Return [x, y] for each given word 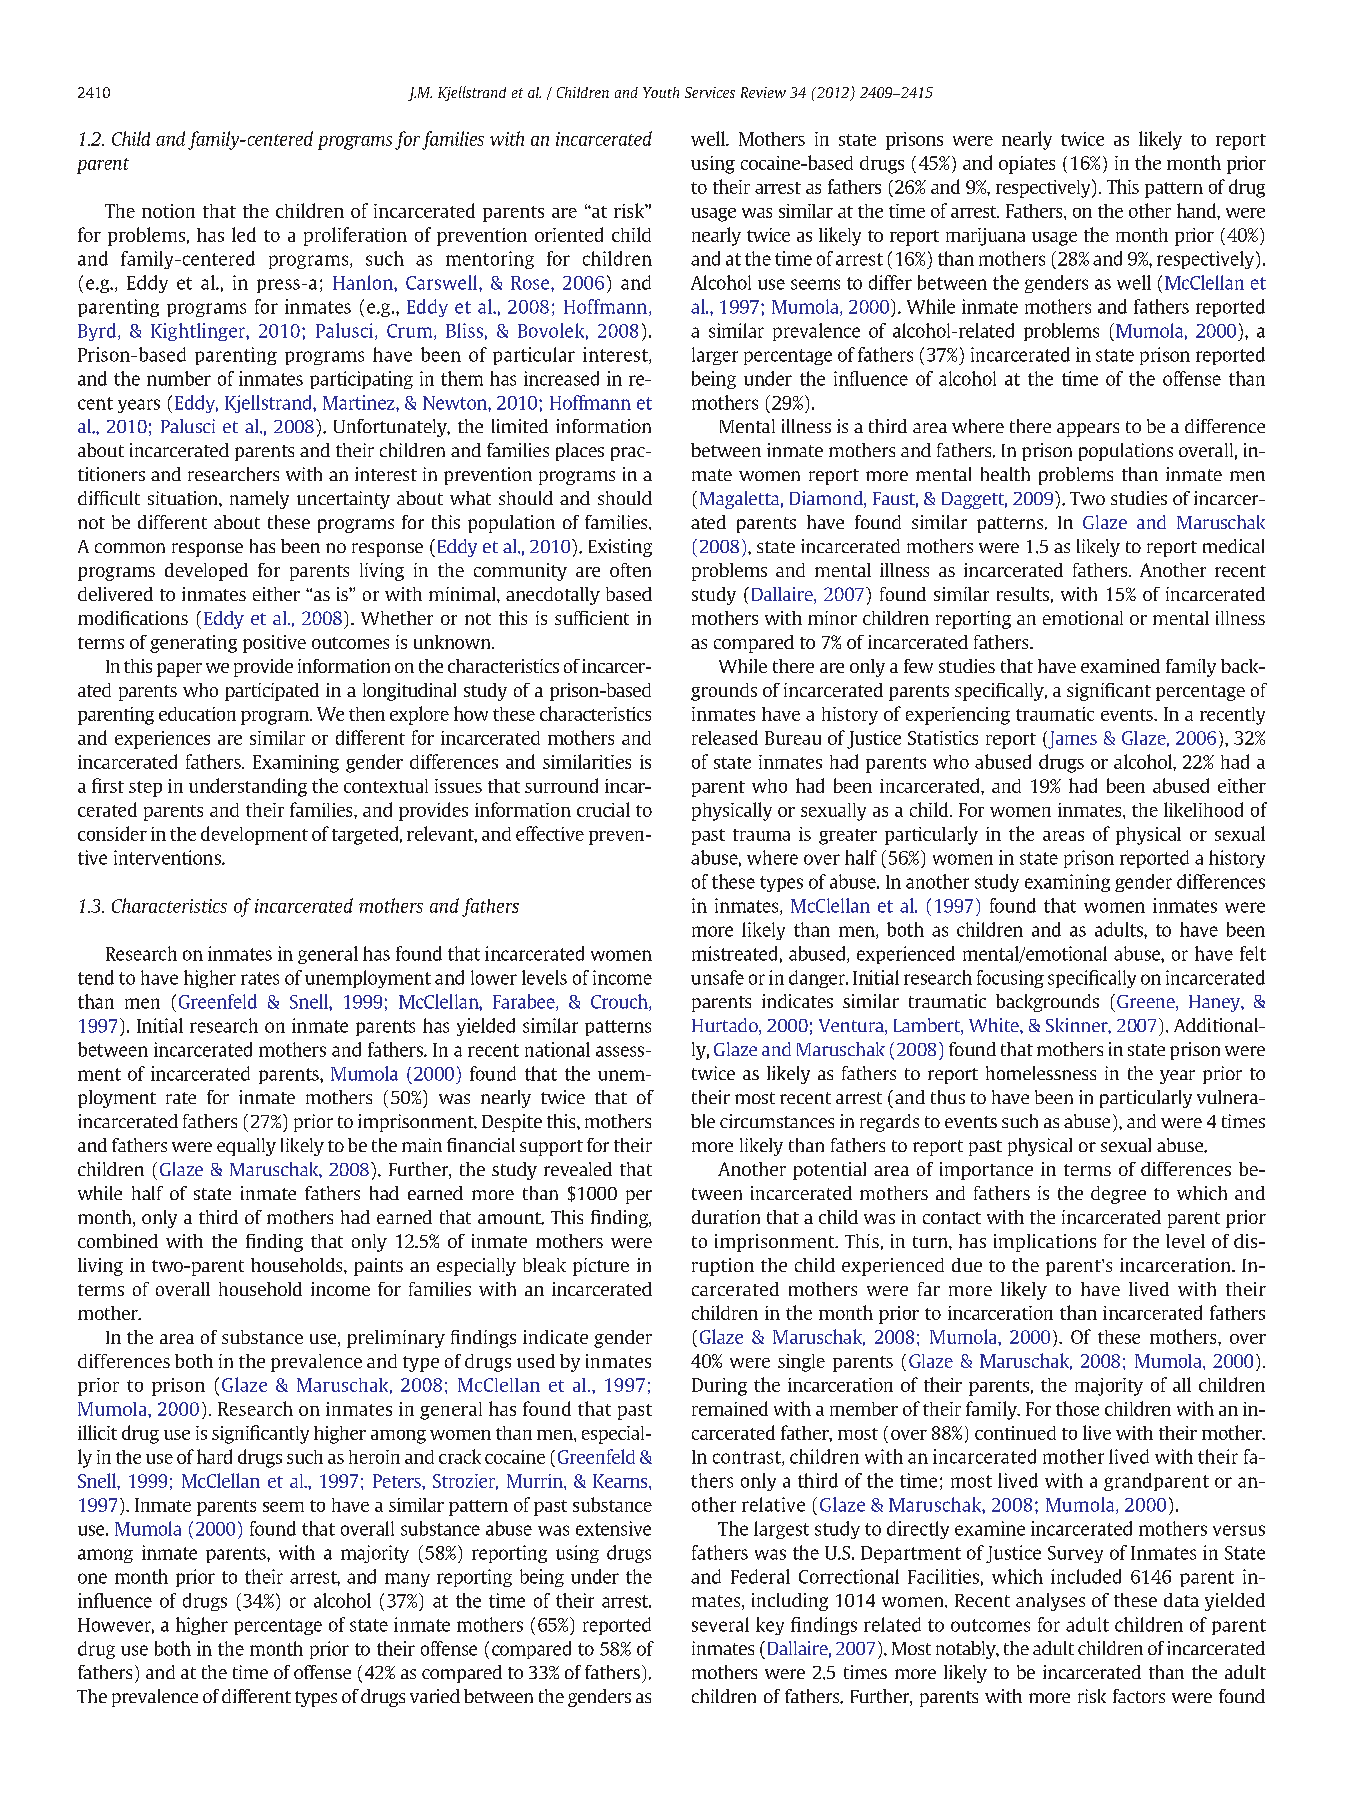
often [630, 570]
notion [168, 211]
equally [246, 1147]
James [1071, 740]
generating [193, 644]
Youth [661, 92]
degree [1118, 1195]
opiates [1027, 165]
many [407, 1580]
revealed [578, 1169]
